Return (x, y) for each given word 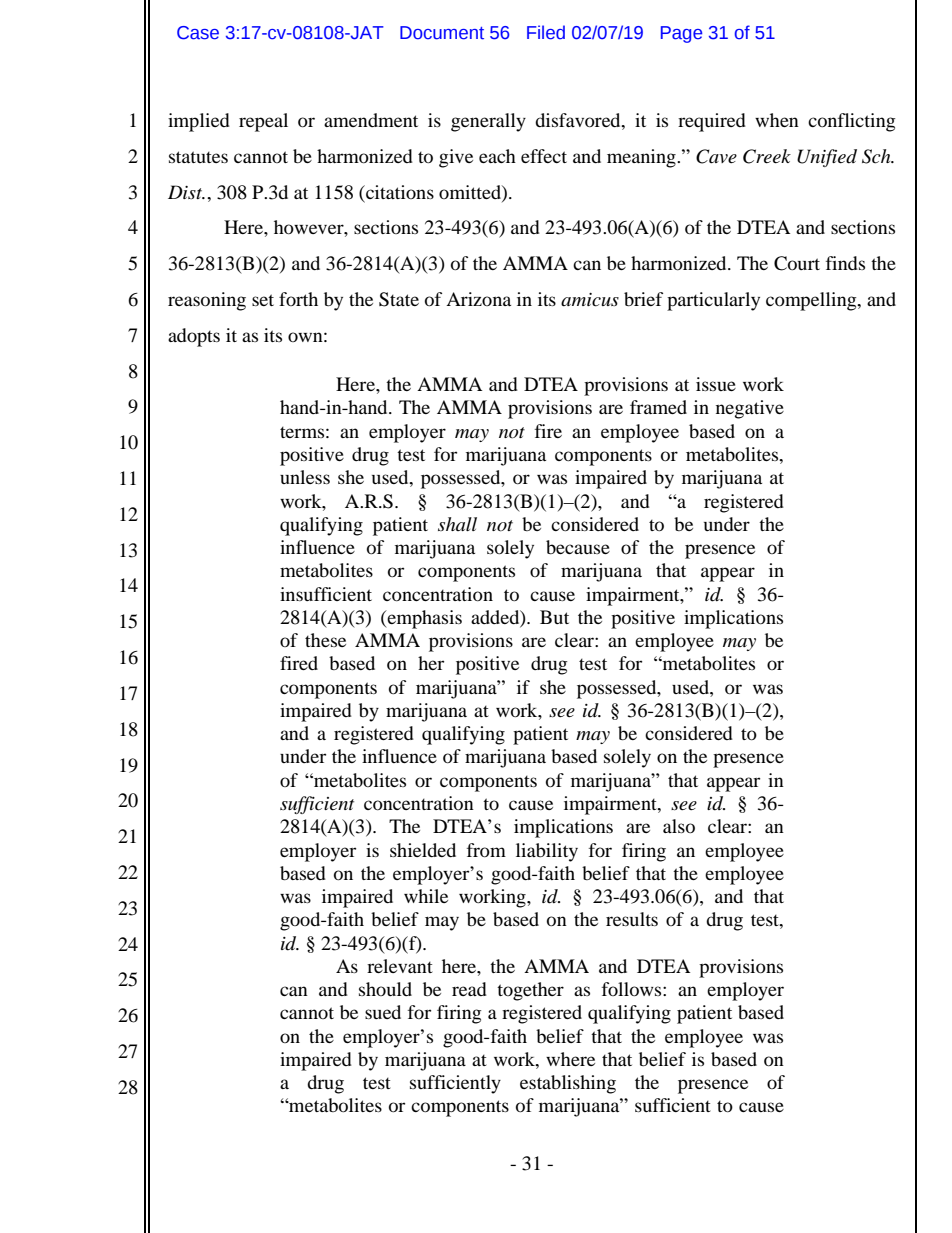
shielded (423, 850)
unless (305, 477)
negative (750, 409)
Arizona (478, 299)
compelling (812, 301)
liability (547, 852)
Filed (546, 32)
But (554, 617)
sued (383, 1012)
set (263, 300)
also (679, 826)
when (777, 120)
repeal (263, 122)
